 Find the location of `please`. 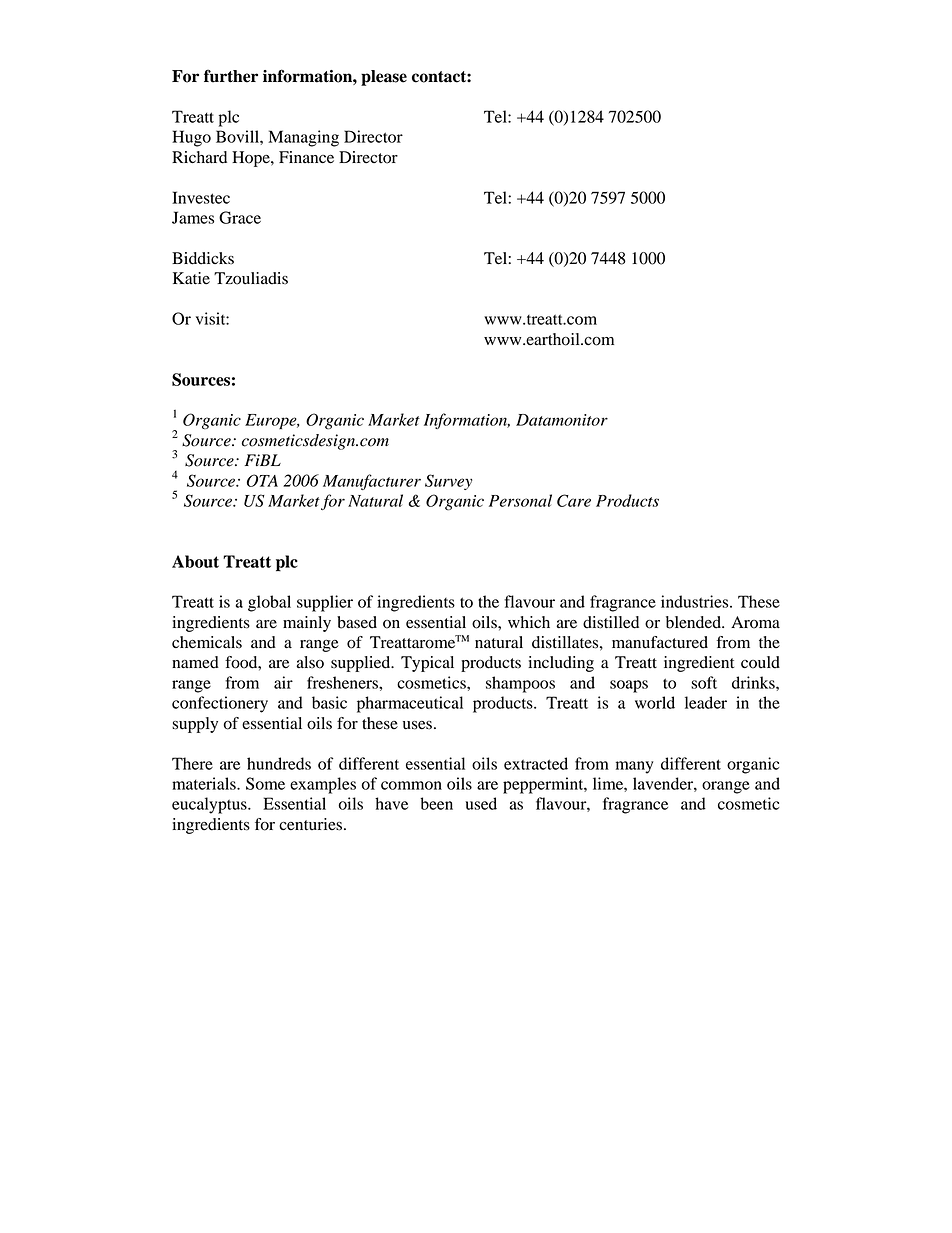

please is located at coordinates (384, 78).
